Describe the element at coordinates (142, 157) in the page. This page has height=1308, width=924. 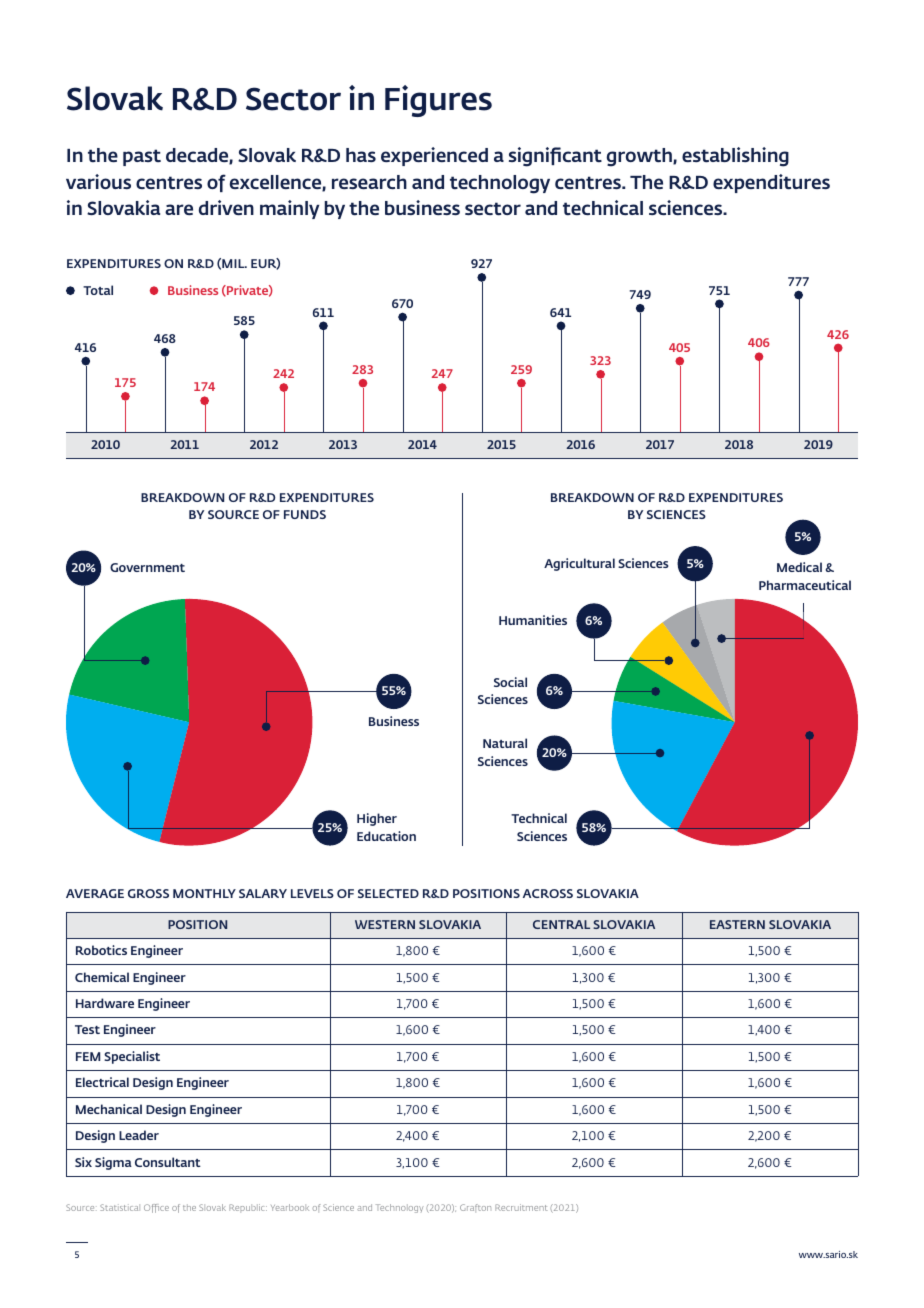
I see `past` at that location.
